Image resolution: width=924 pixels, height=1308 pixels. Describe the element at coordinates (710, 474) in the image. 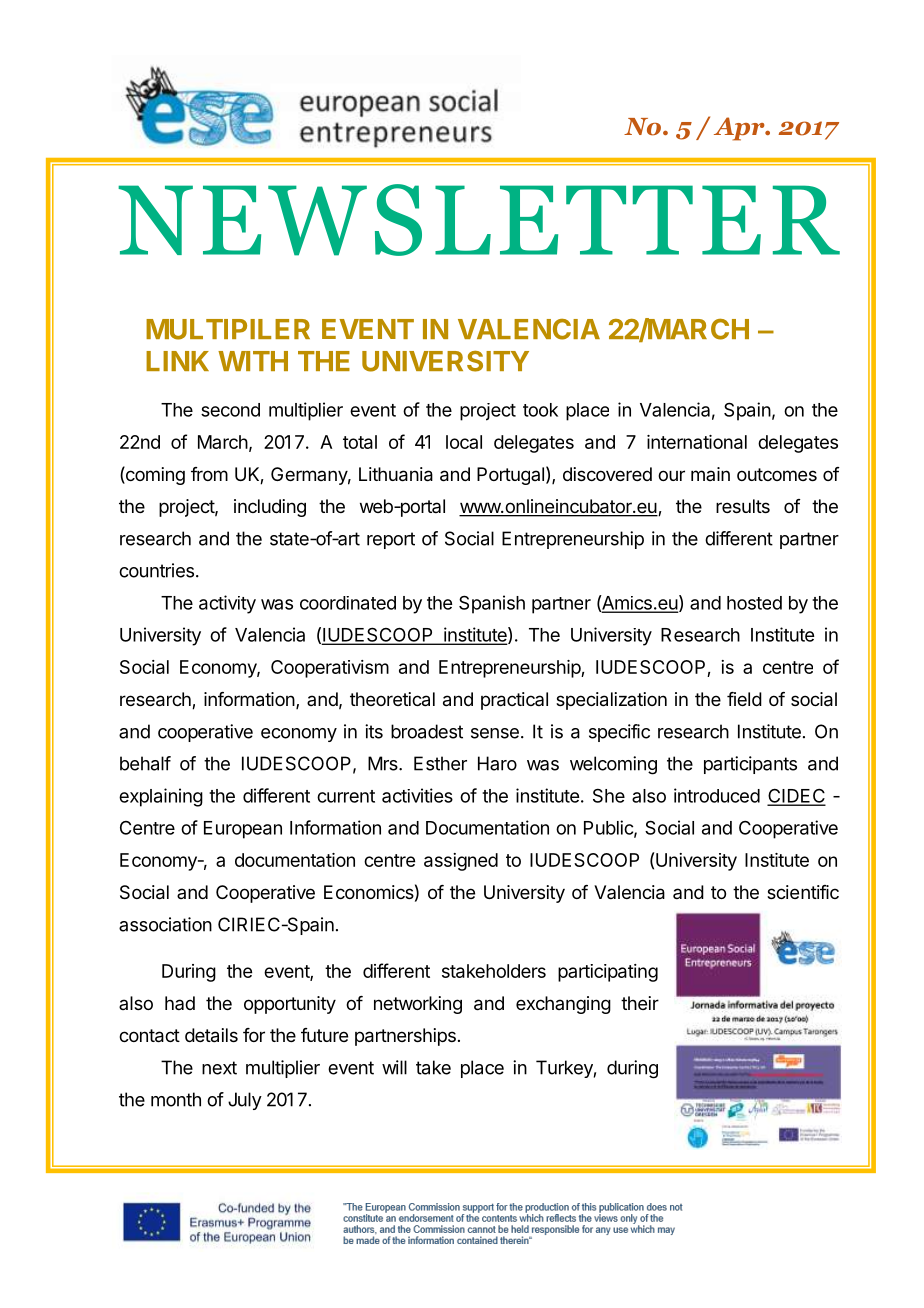

I see `main` at that location.
